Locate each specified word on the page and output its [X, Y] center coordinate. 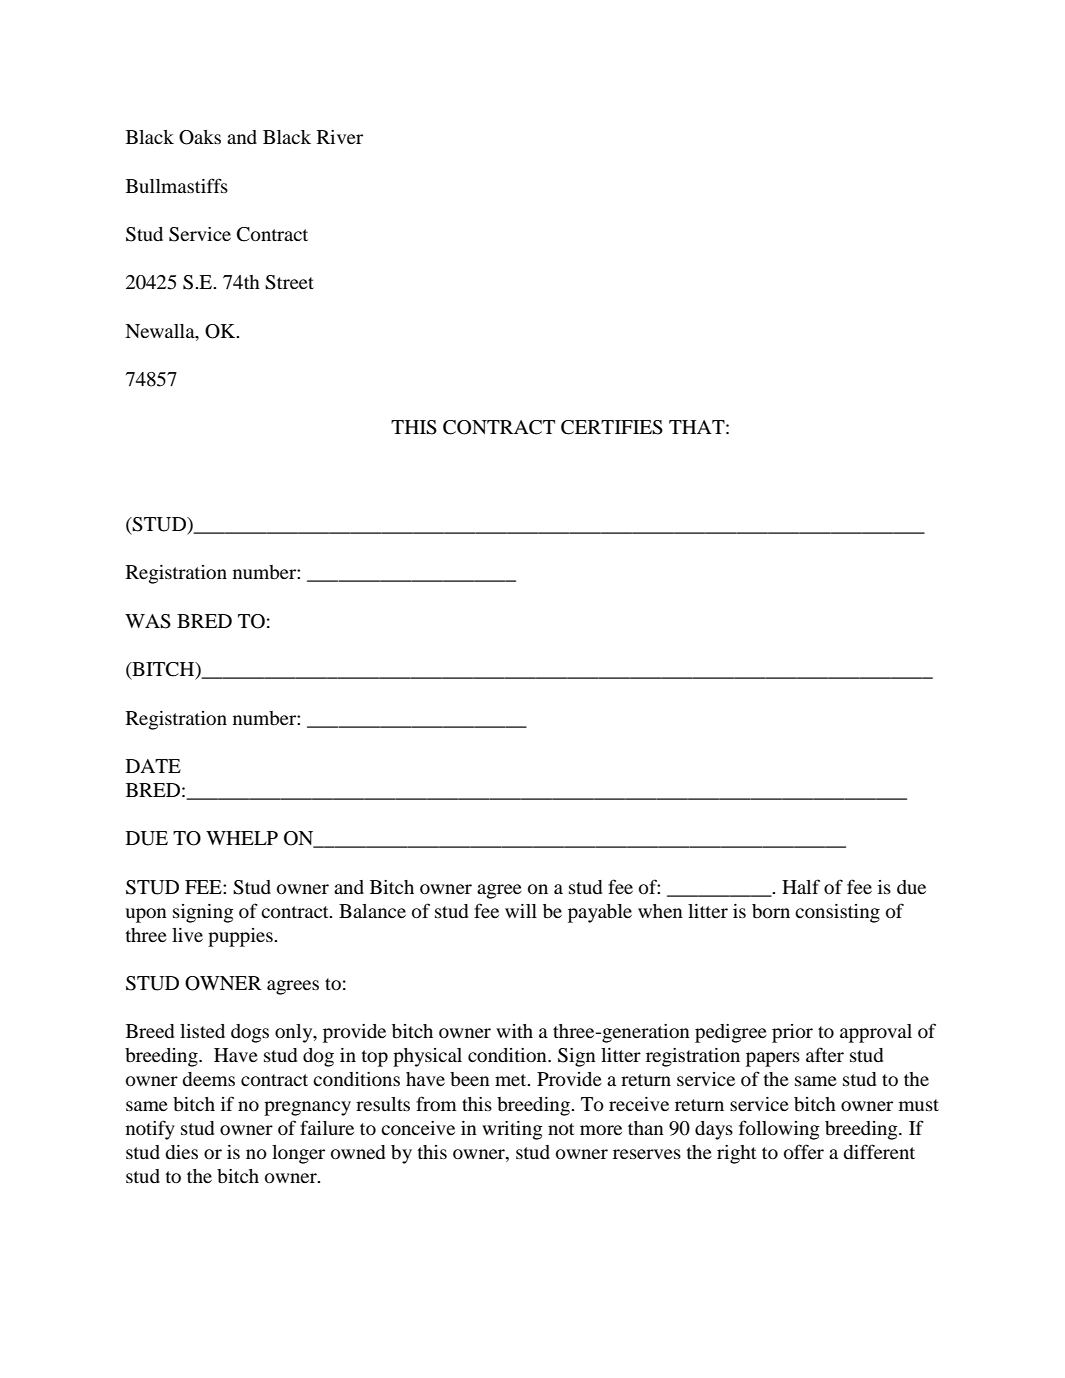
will [521, 911]
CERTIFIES [612, 427]
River [340, 137]
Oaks [200, 137]
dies [181, 1152]
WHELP [242, 838]
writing [512, 1130]
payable [600, 913]
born [771, 911]
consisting [837, 913]
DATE [153, 766]
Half [801, 886]
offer [804, 1151]
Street [289, 282]
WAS [148, 621]
